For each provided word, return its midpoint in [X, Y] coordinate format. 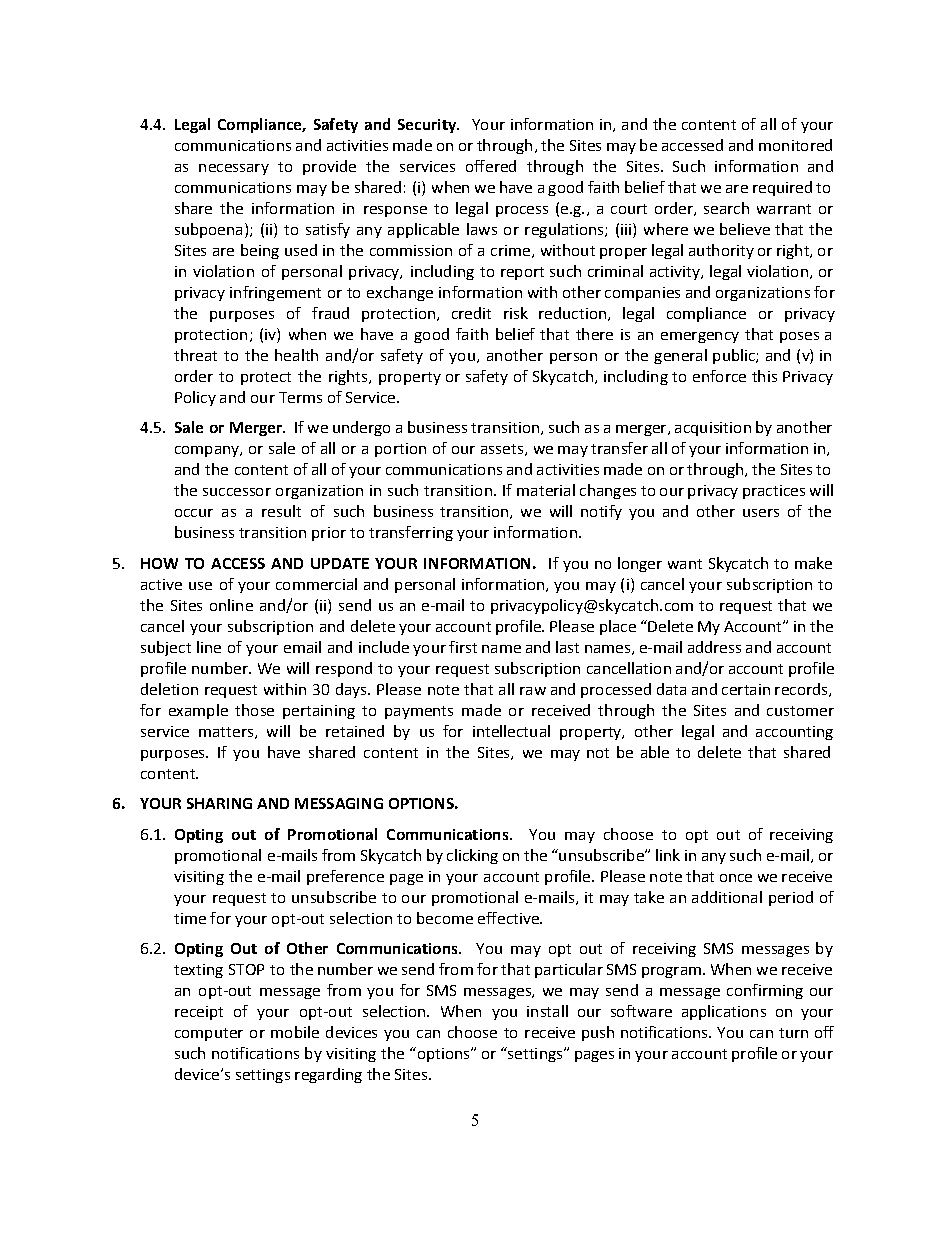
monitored [795, 145]
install [547, 1011]
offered [491, 166]
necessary [234, 169]
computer [209, 1034]
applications [724, 1012]
